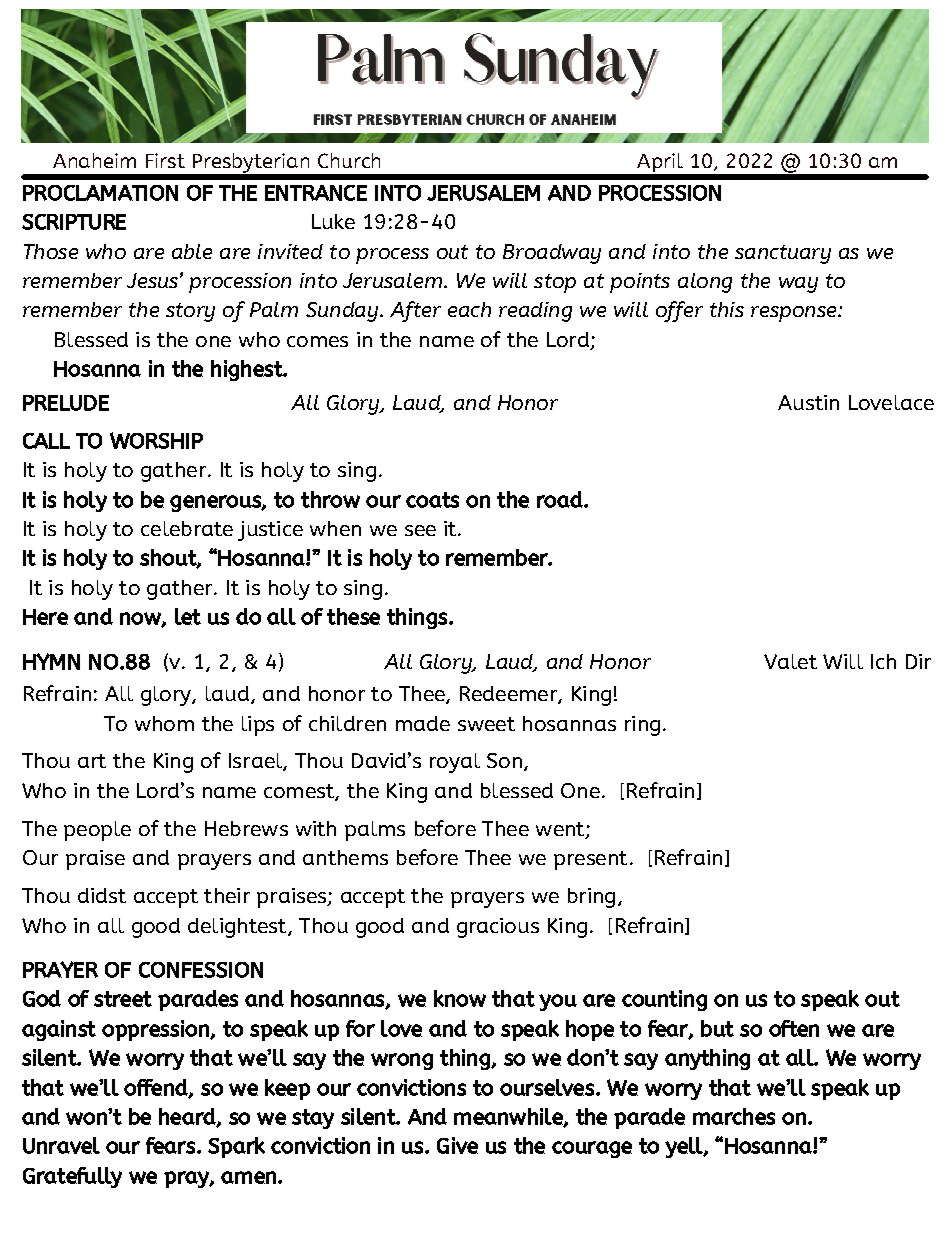 This page has width=952, height=1233. Describe the element at coordinates (164, 723) in the page. I see `whom` at that location.
